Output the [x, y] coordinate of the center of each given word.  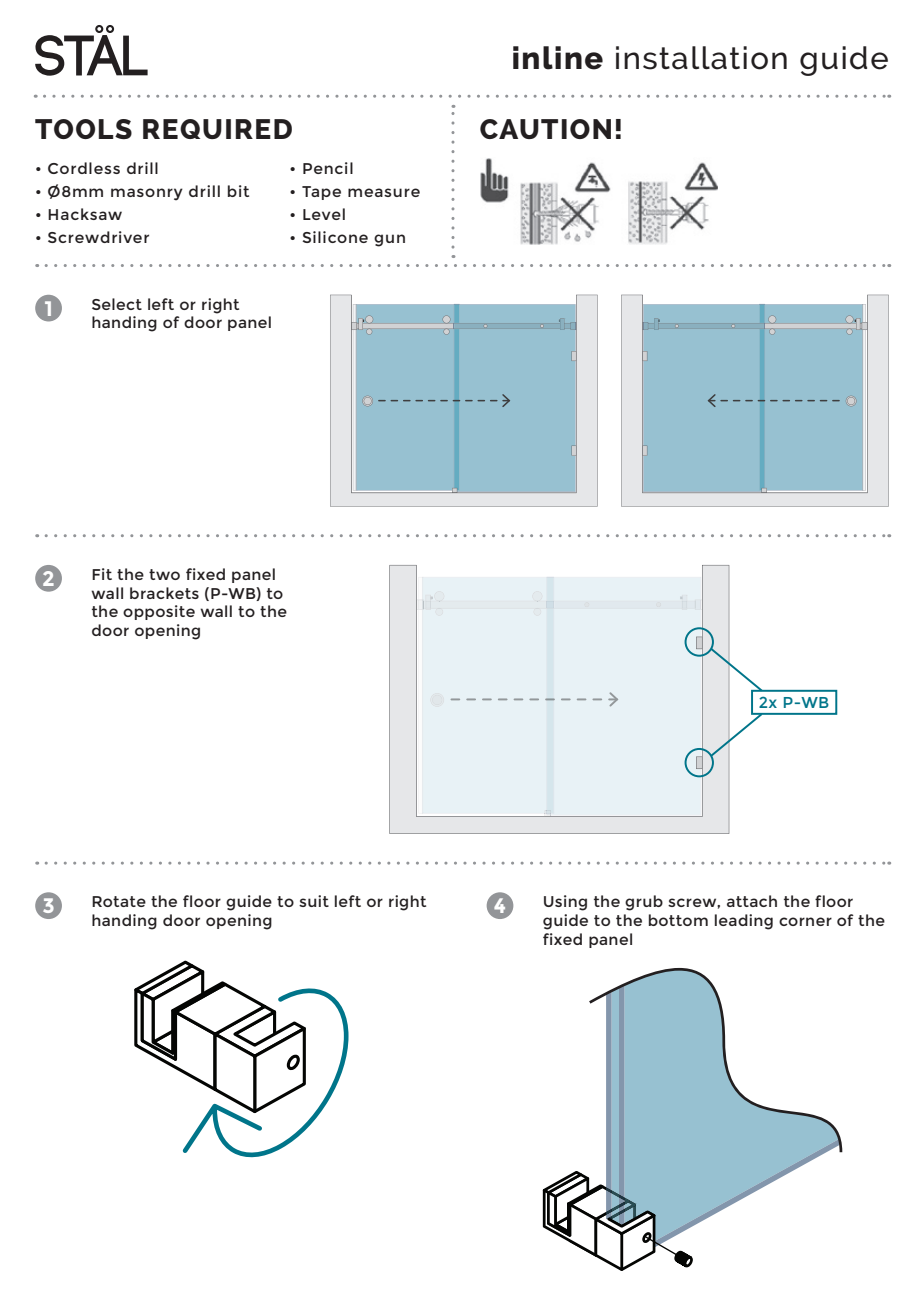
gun [389, 240]
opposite [159, 612]
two [164, 574]
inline [558, 58]
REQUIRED [217, 129]
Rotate [119, 901]
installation [701, 58]
